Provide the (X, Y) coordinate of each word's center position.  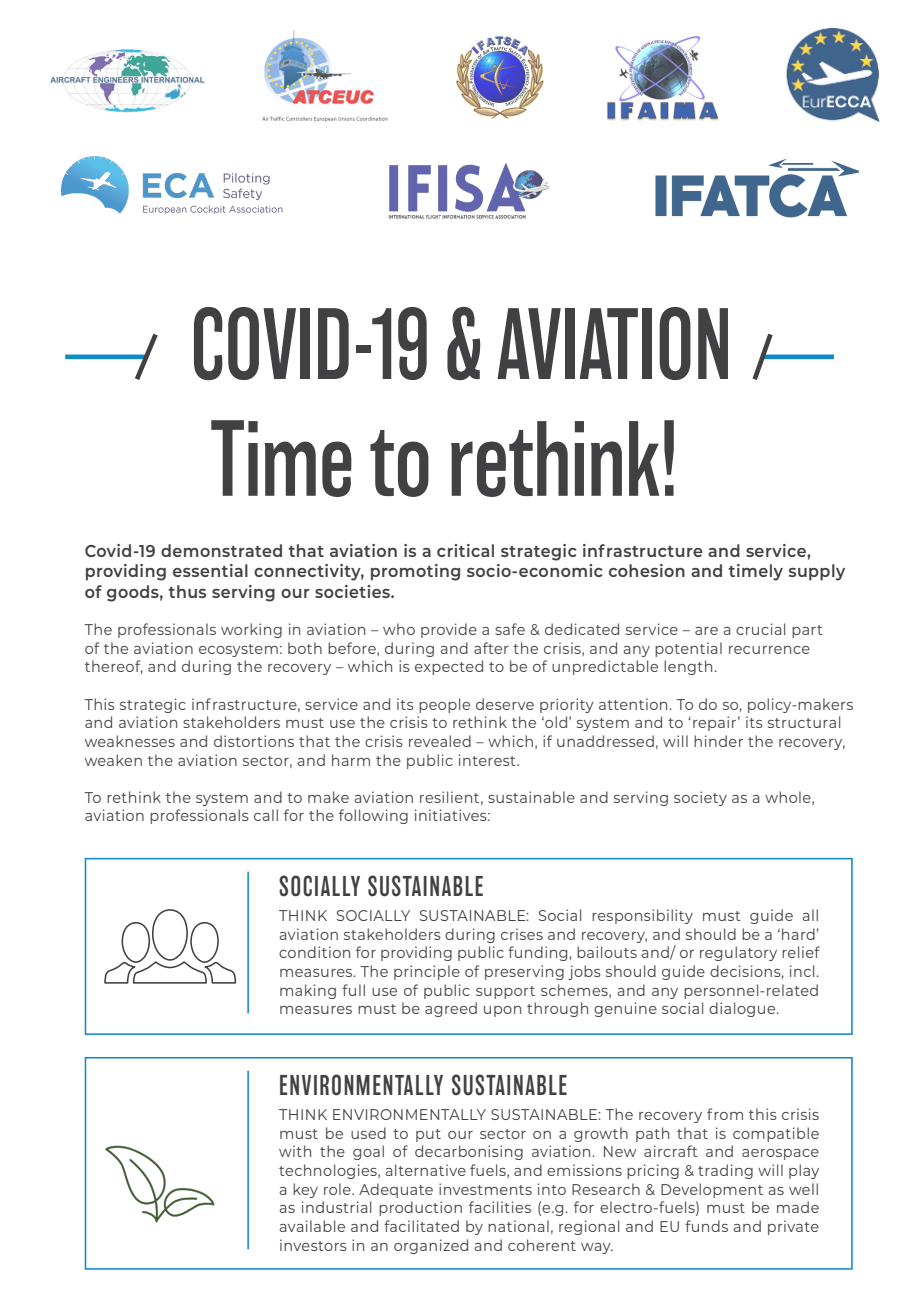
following (373, 816)
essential (210, 570)
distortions (254, 741)
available (312, 1226)
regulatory (738, 953)
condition (314, 952)
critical (465, 550)
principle (427, 972)
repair (714, 723)
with (295, 1151)
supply (817, 572)
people (444, 705)
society (700, 798)
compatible (776, 1134)
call (266, 815)
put (428, 1135)
